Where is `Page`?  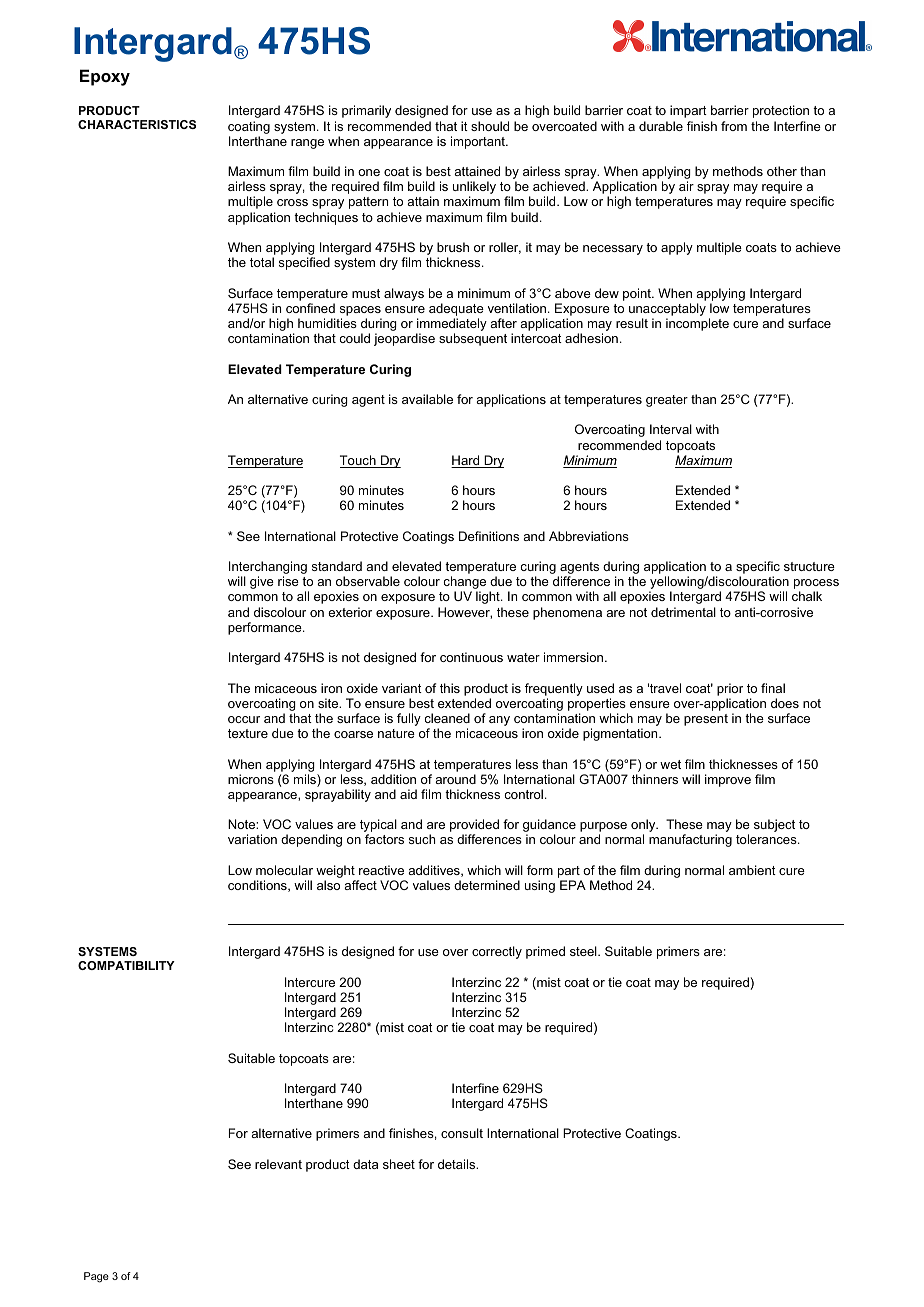 Page is located at coordinates (96, 1277).
